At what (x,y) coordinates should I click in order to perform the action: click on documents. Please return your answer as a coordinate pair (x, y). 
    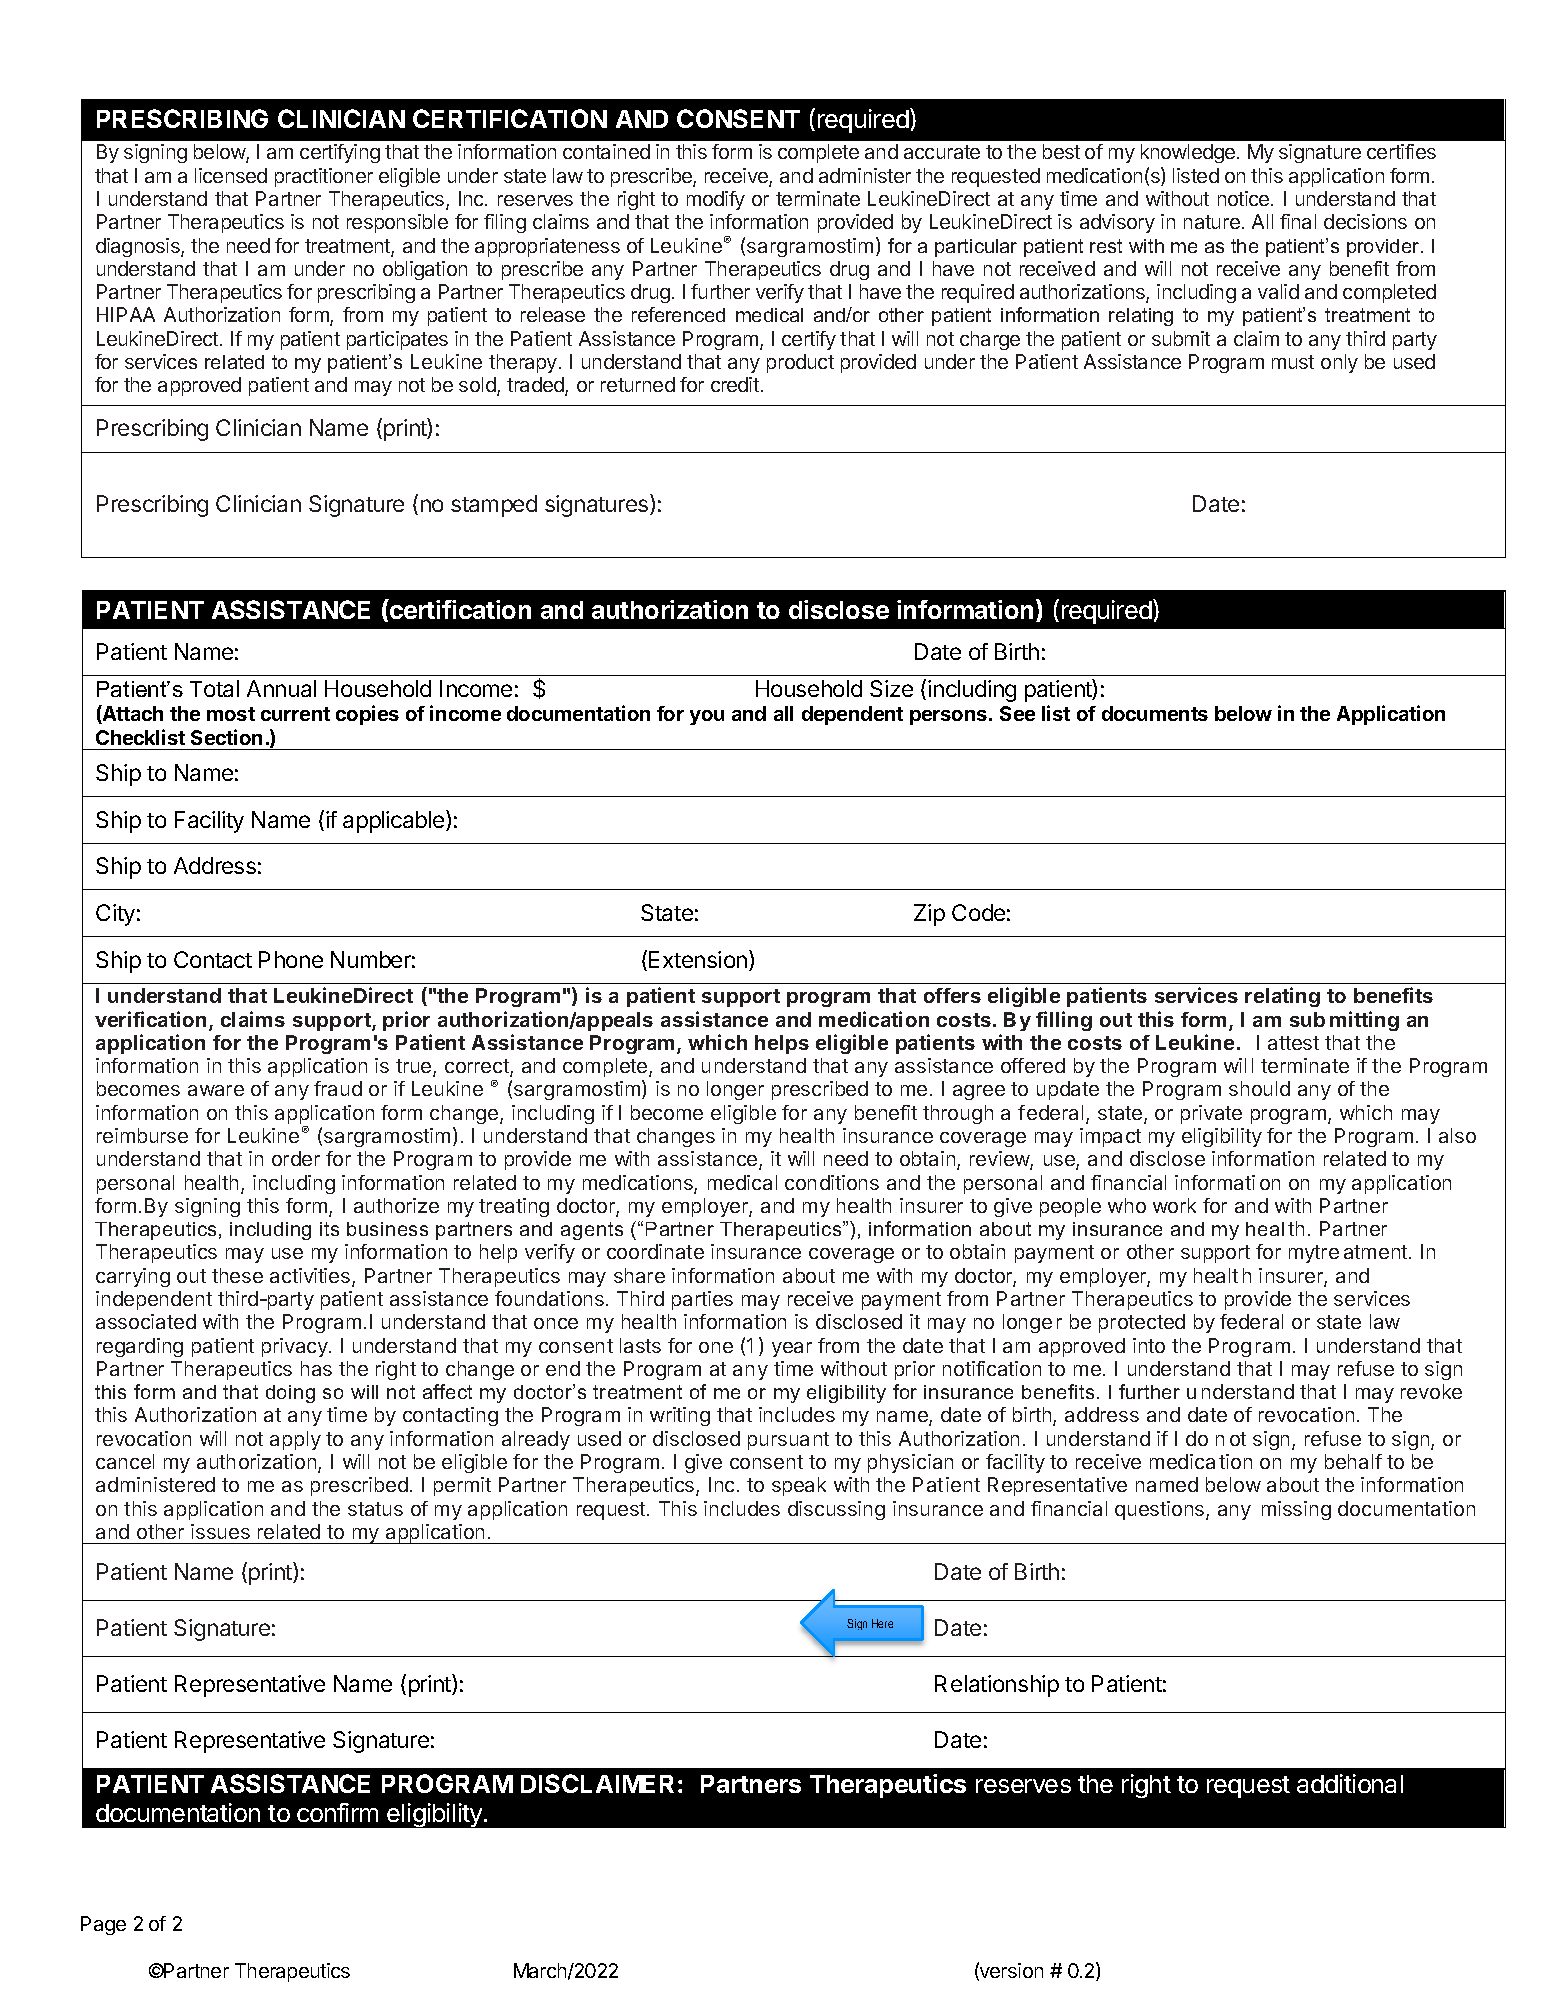
    Looking at the image, I should click on (1155, 713).
